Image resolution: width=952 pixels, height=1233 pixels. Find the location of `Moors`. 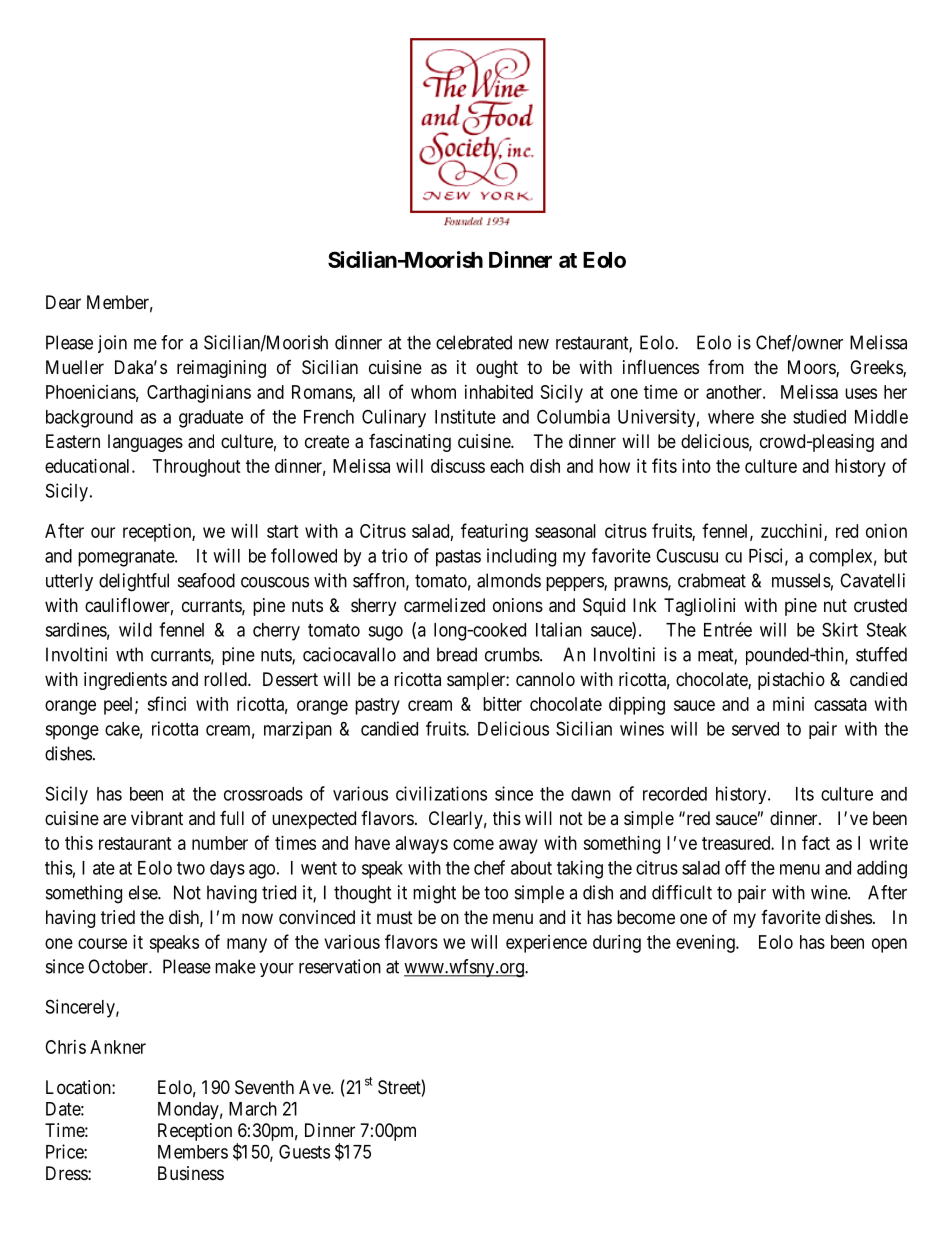

Moors is located at coordinates (812, 368).
